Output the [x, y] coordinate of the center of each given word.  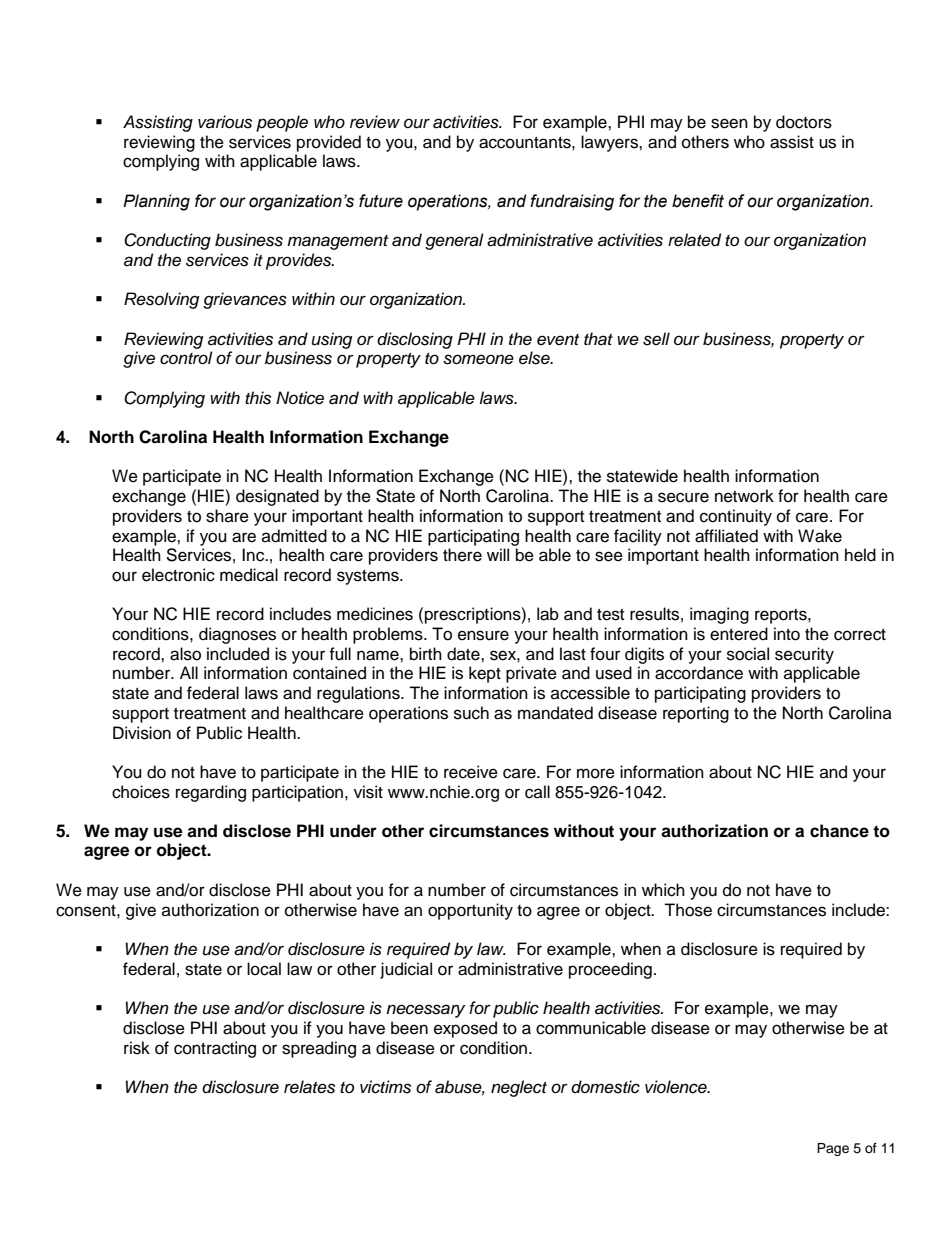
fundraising [572, 202]
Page [833, 1149]
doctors [804, 122]
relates [309, 1087]
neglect [519, 1088]
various [225, 122]
